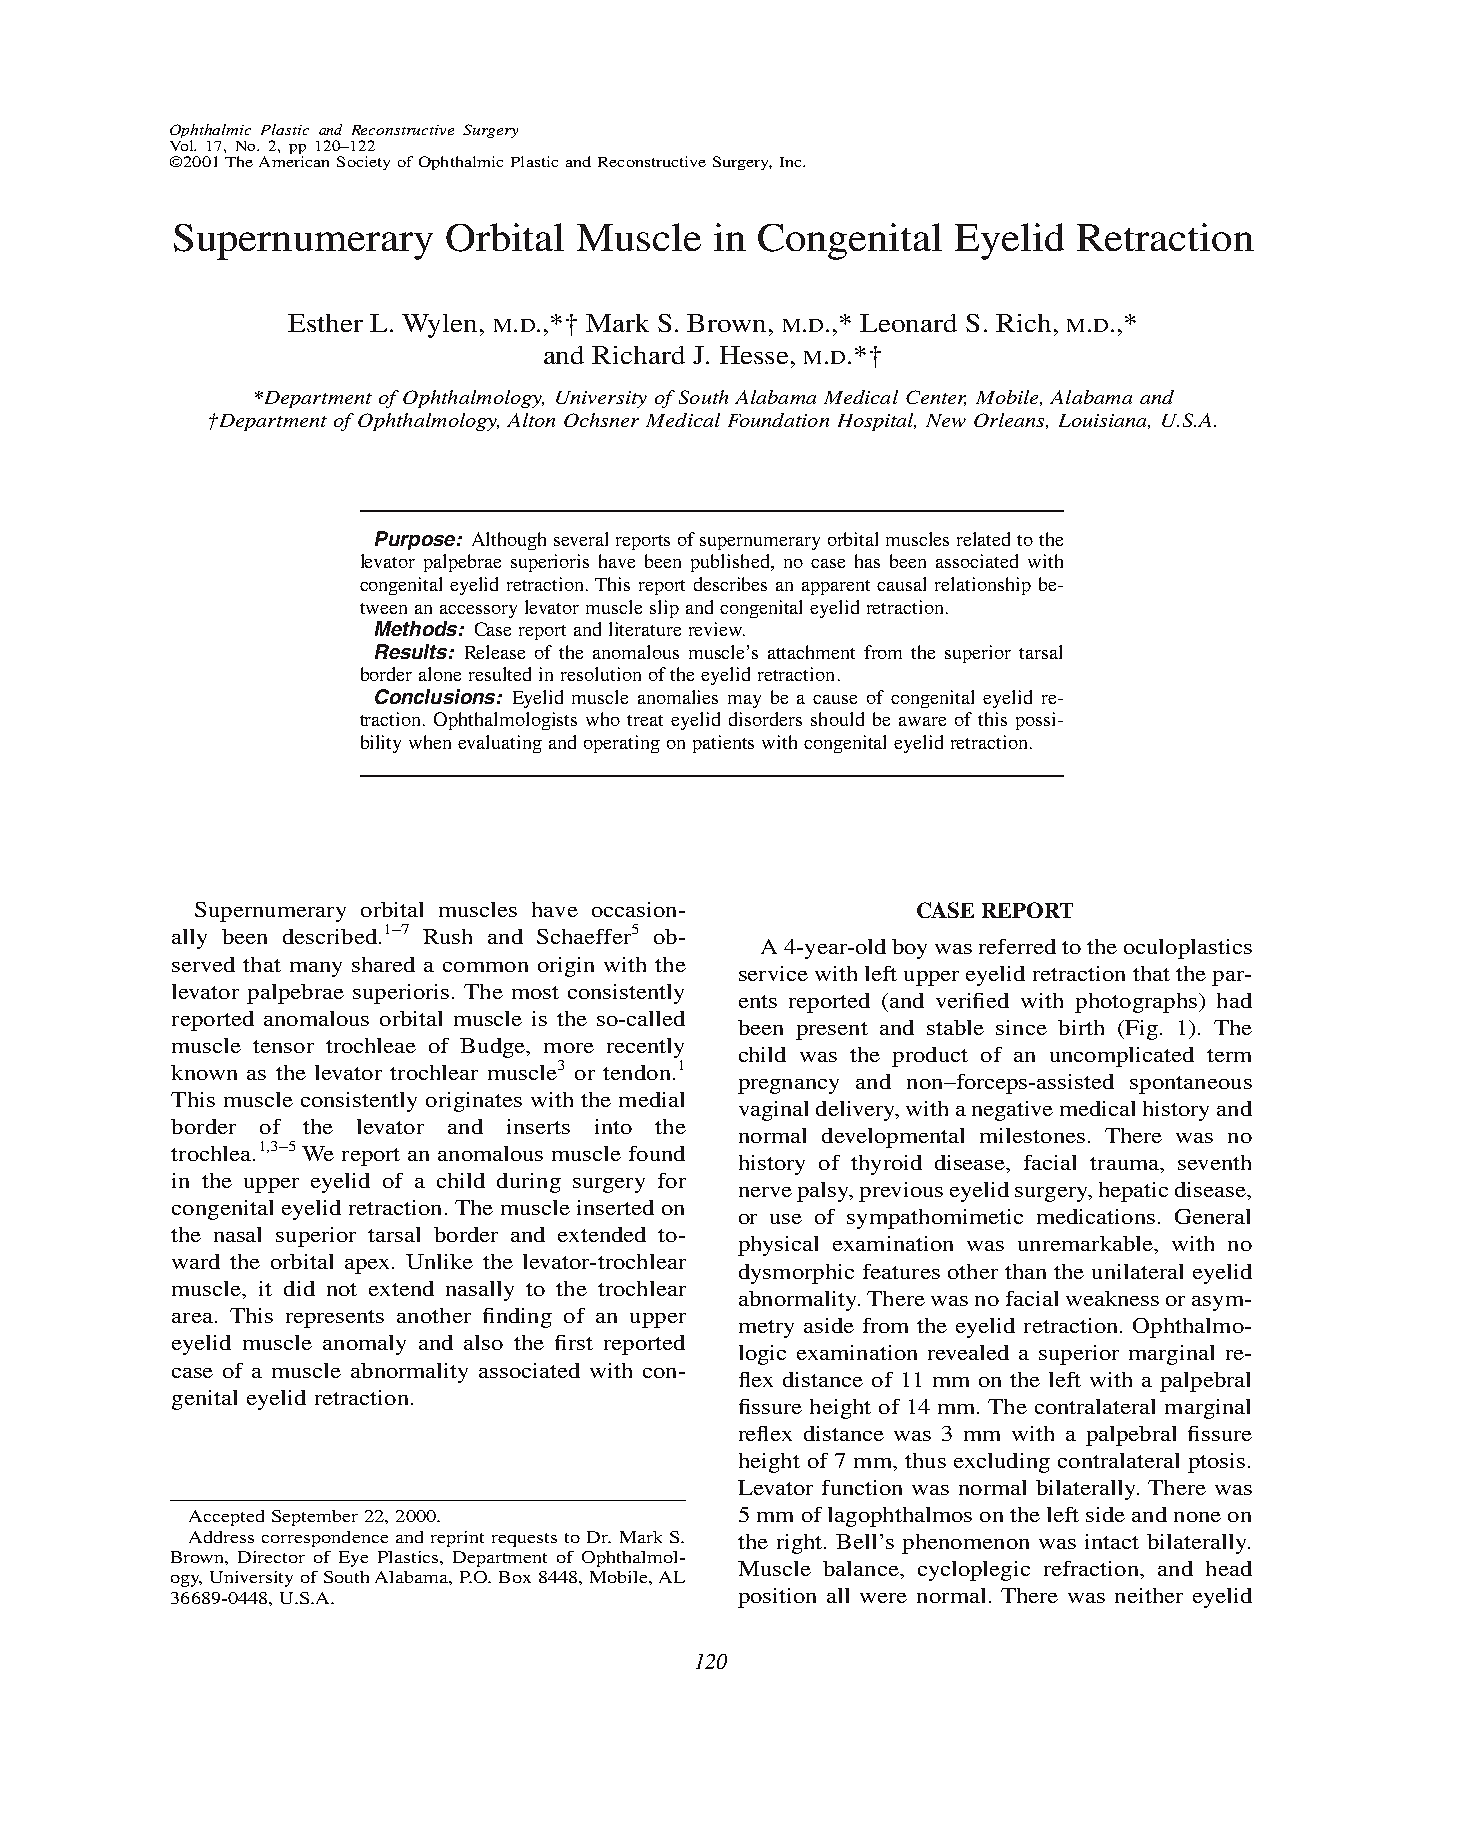 Image resolution: width=1462 pixels, height=1827 pixels. I want to click on service, so click(773, 973).
